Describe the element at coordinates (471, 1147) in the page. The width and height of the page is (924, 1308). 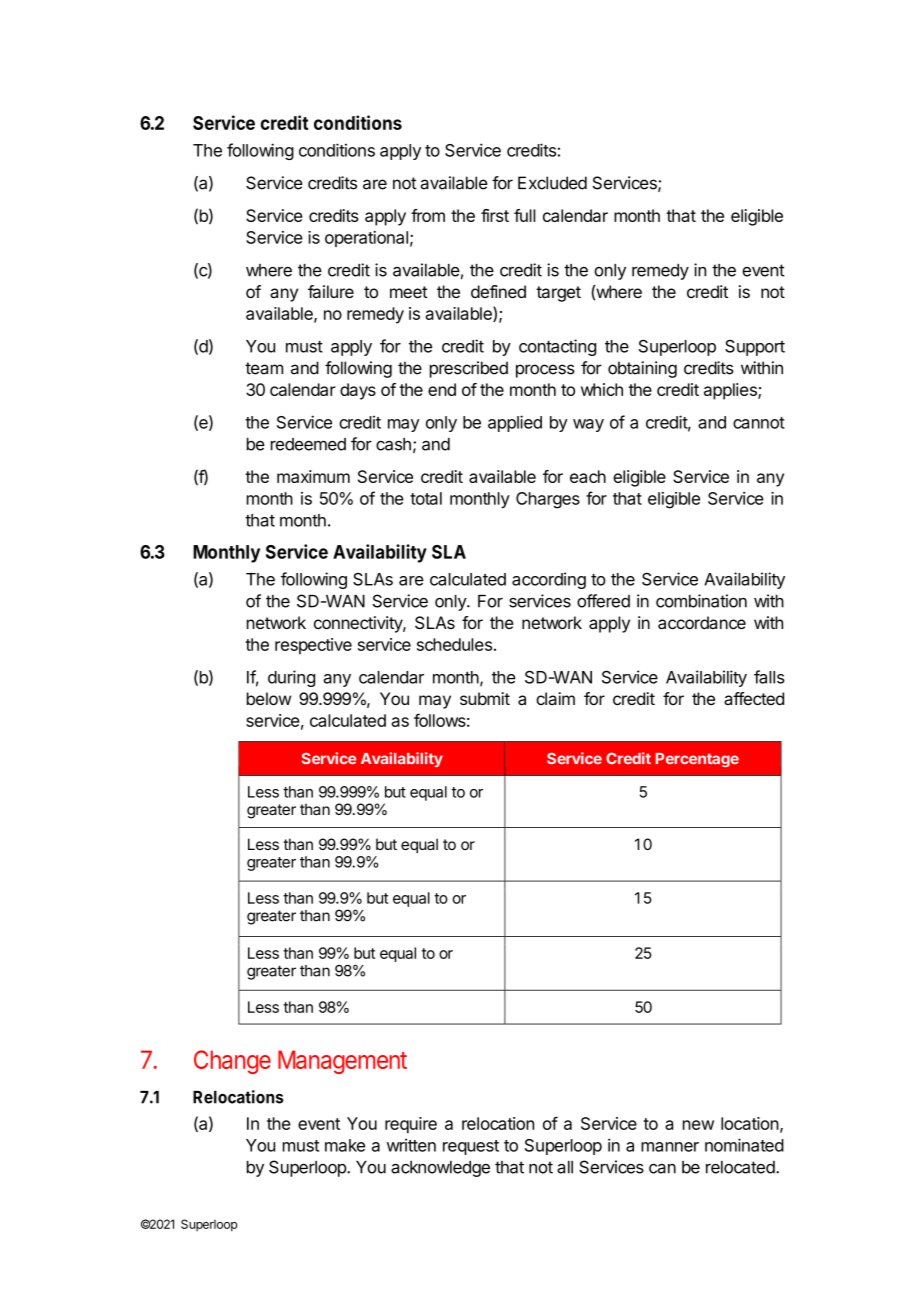
I see `request` at that location.
